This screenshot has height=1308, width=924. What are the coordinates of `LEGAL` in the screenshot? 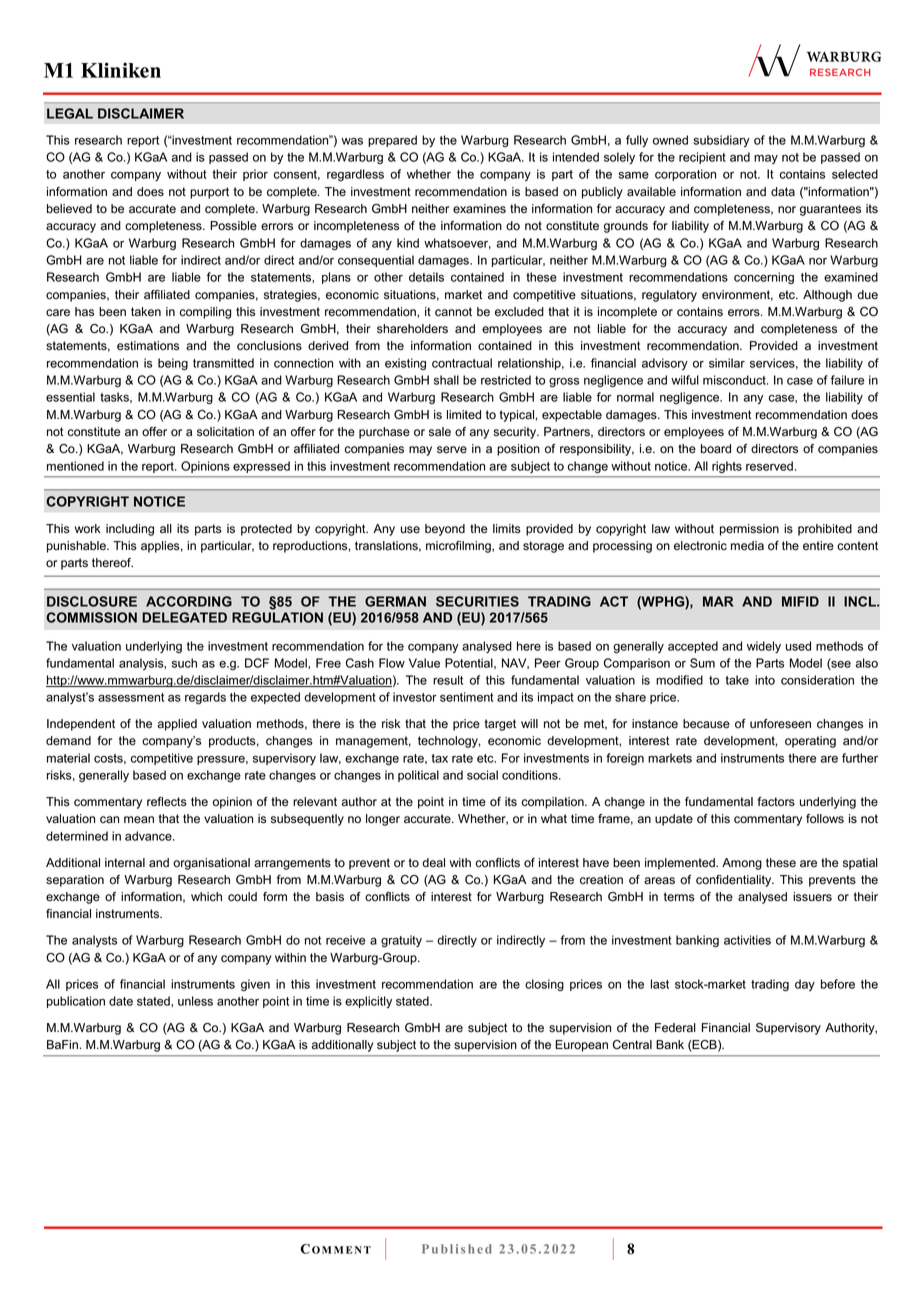 It's located at (70, 113).
